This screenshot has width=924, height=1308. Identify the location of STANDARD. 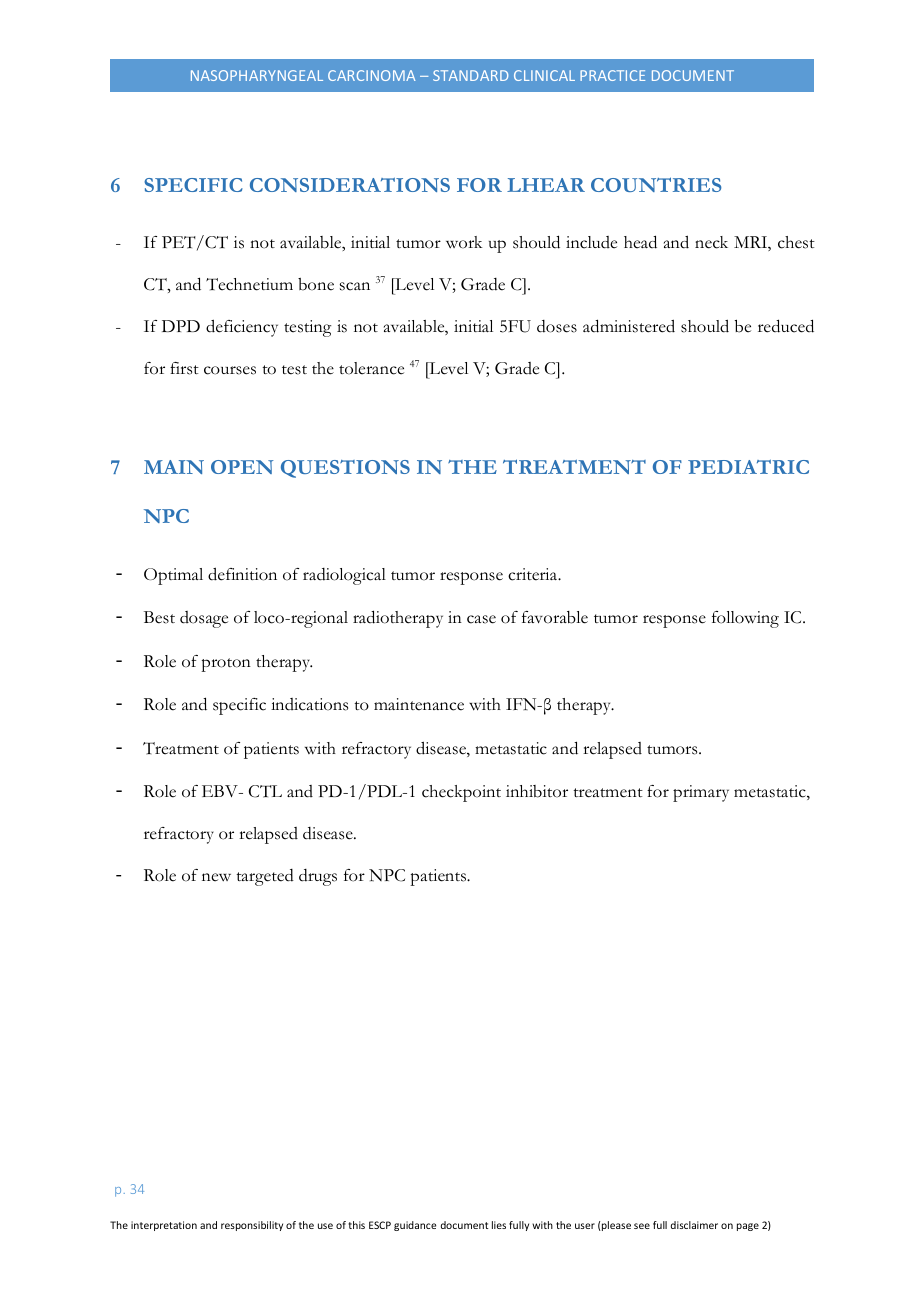
(470, 75).
